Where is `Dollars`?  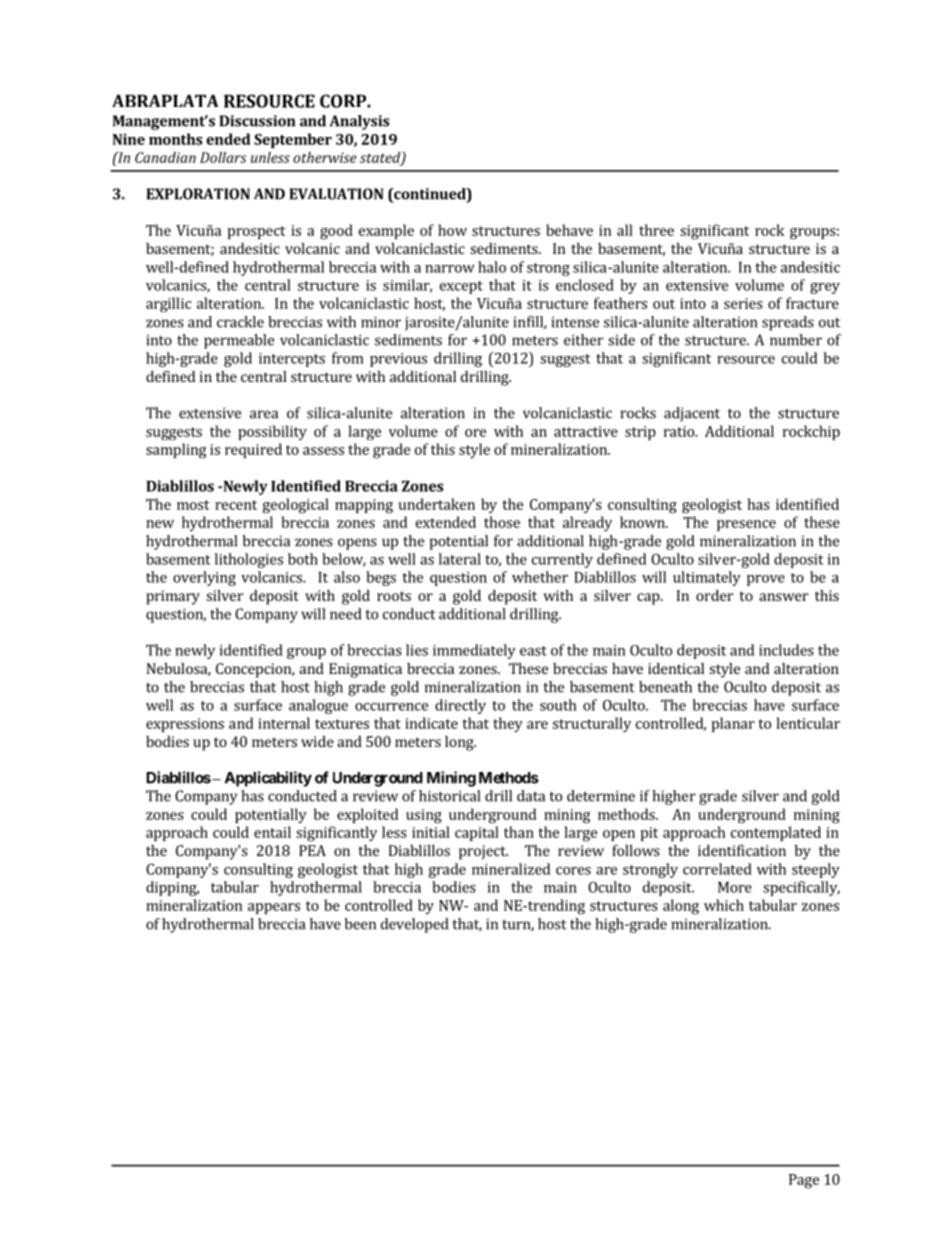 Dollars is located at coordinates (223, 157).
